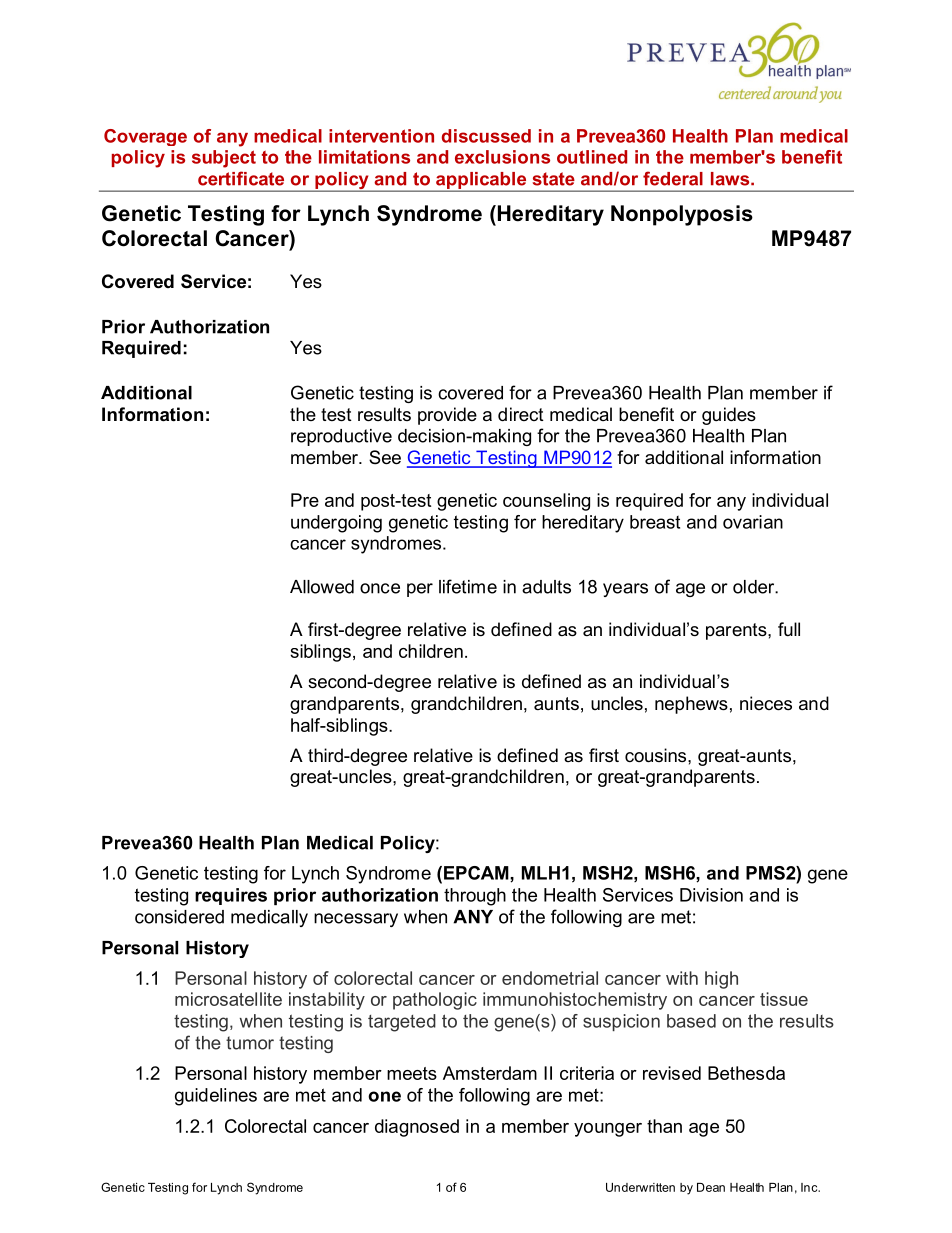  Describe the element at coordinates (231, 896) in the image. I see `requires` at that location.
